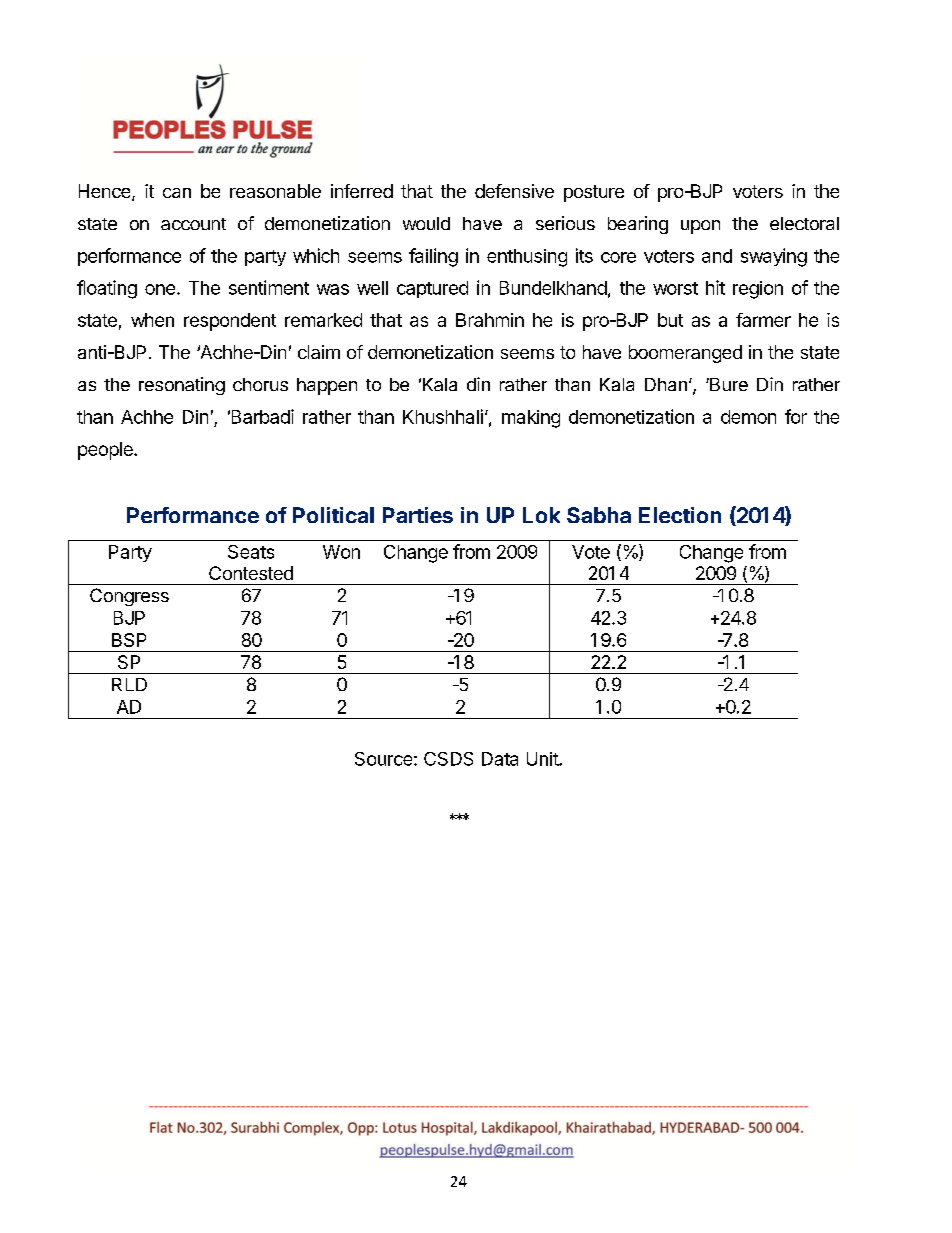  What do you see at coordinates (700, 227) in the page?
I see `upon` at bounding box center [700, 227].
